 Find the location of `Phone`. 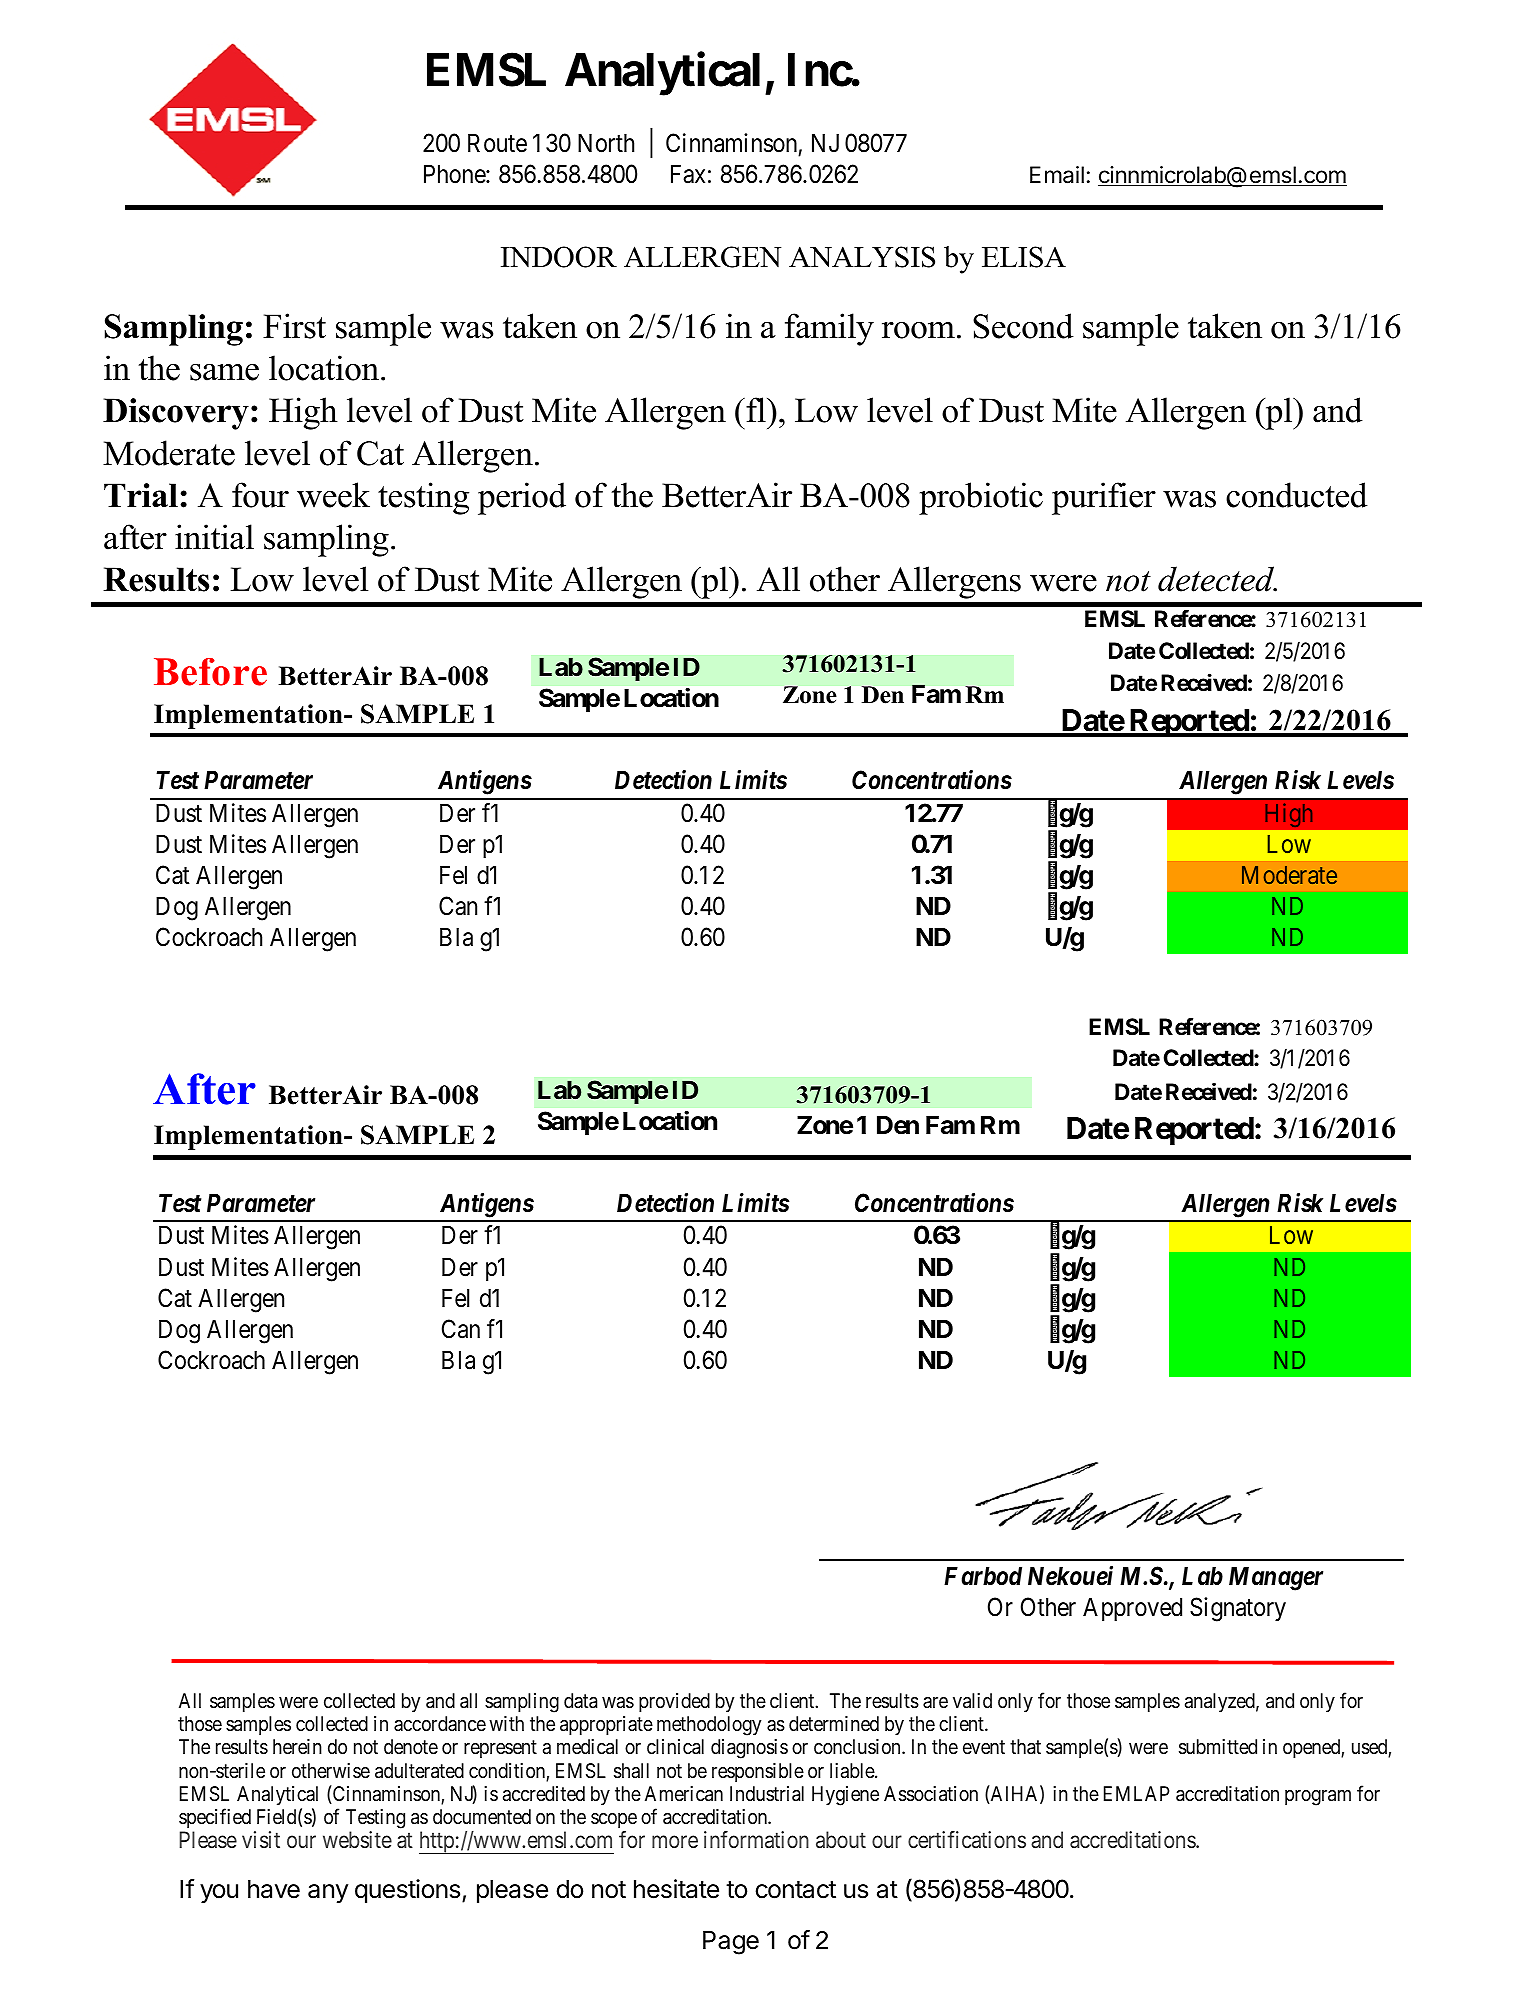

Phone is located at coordinates (455, 174).
